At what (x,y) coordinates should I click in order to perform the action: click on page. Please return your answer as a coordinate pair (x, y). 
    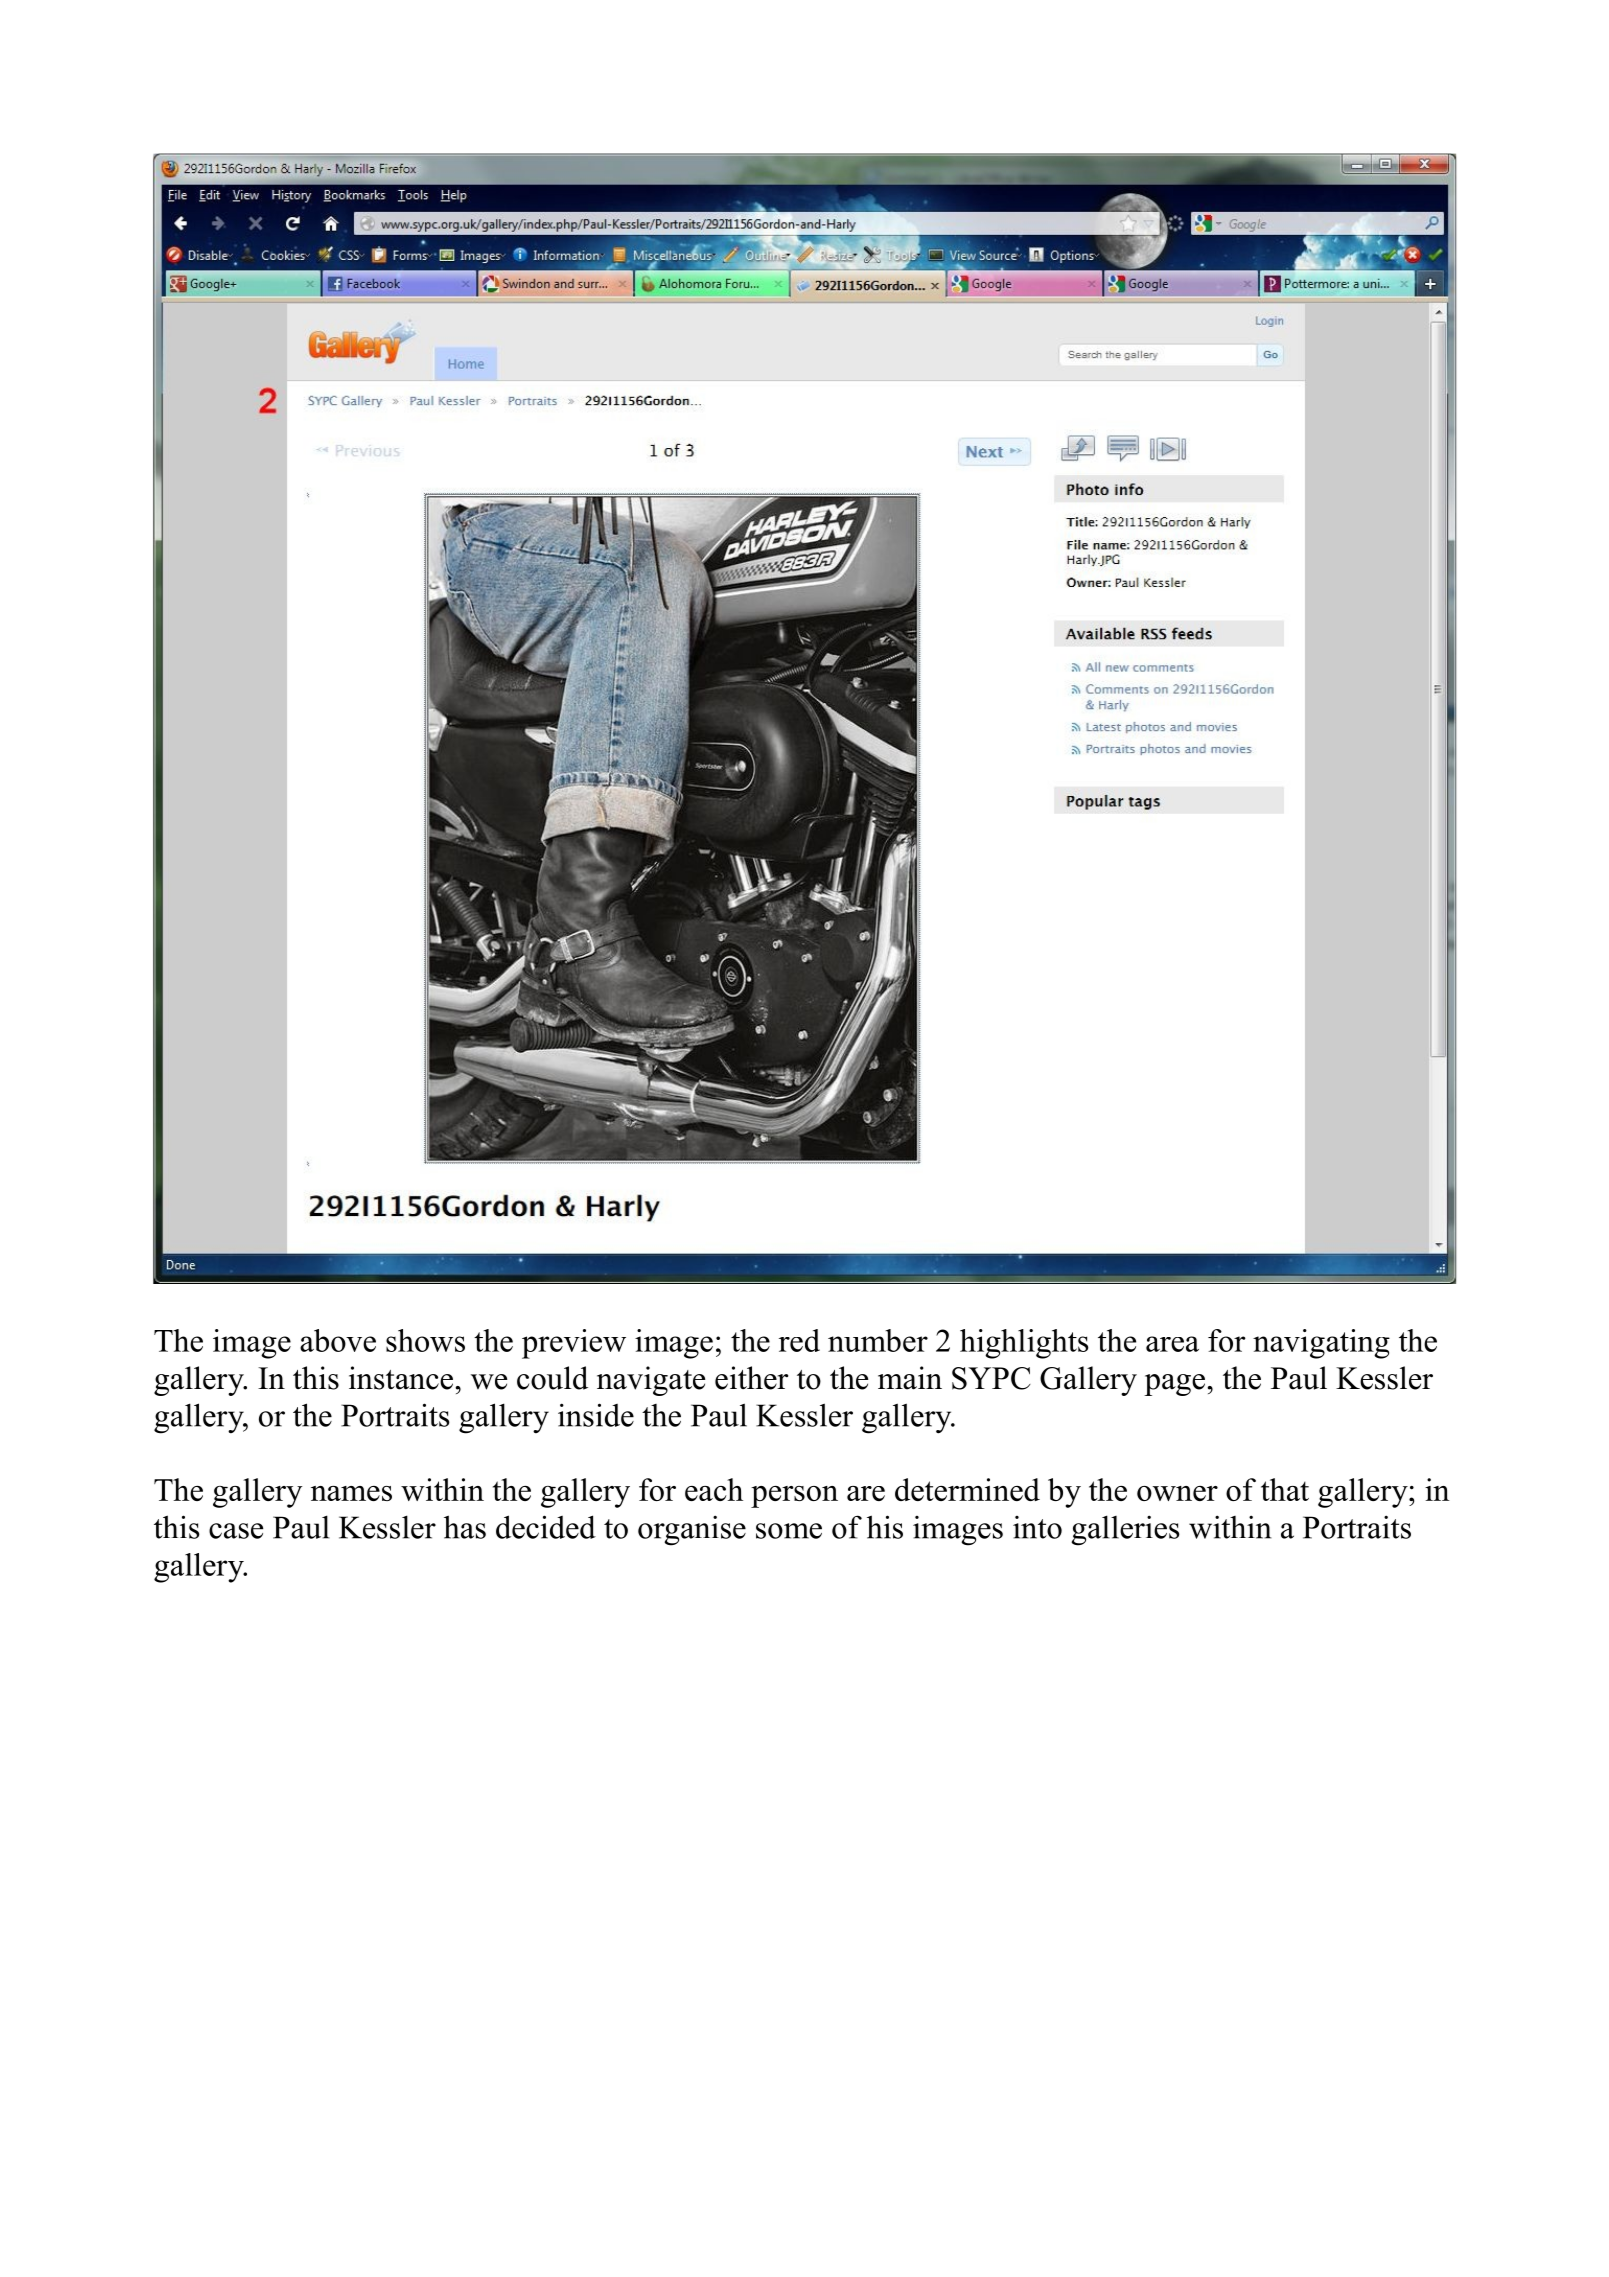
    Looking at the image, I should click on (1176, 1385).
